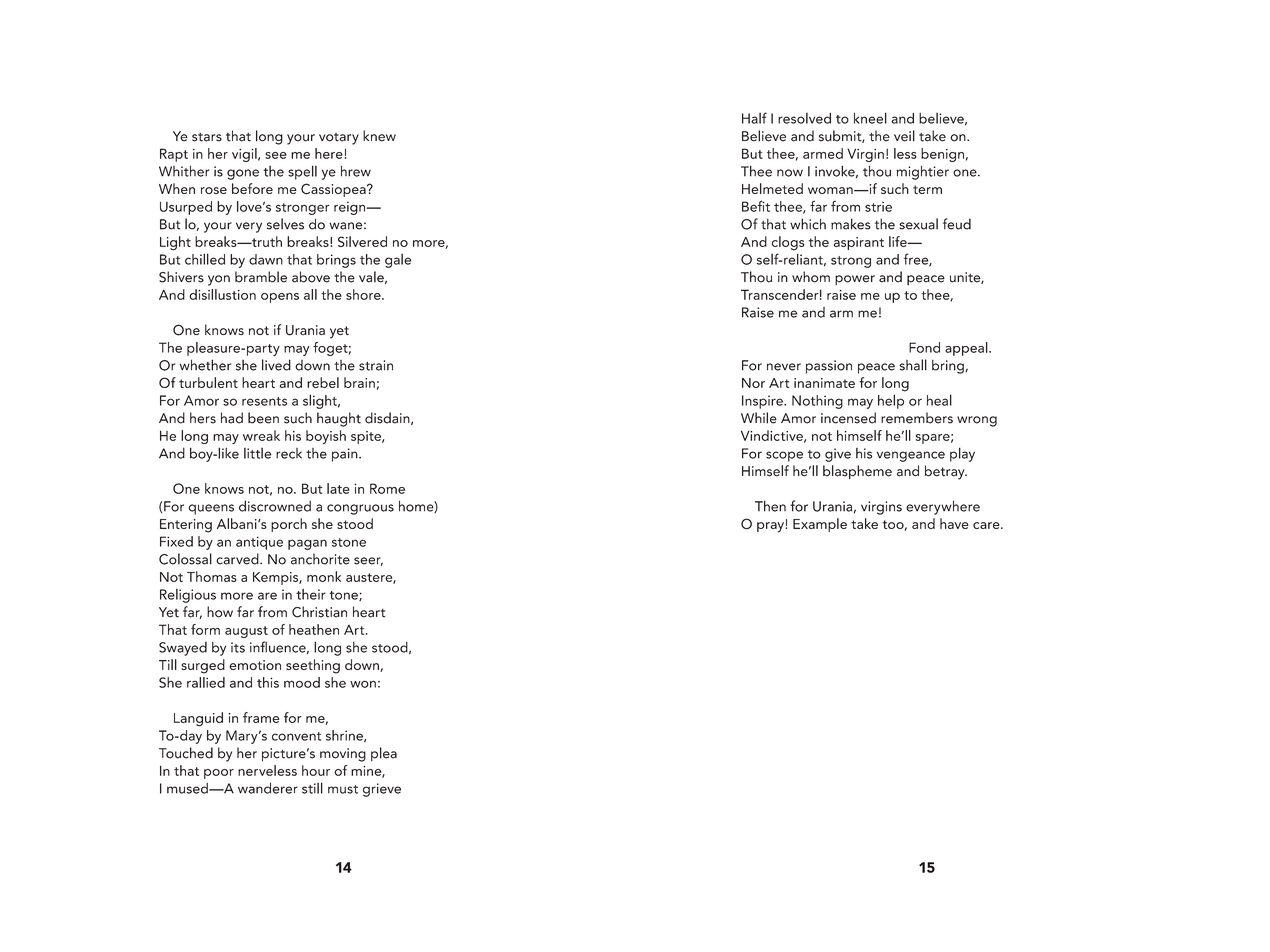 The image size is (1270, 952). What do you see at coordinates (289, 525) in the page?
I see `porch` at bounding box center [289, 525].
